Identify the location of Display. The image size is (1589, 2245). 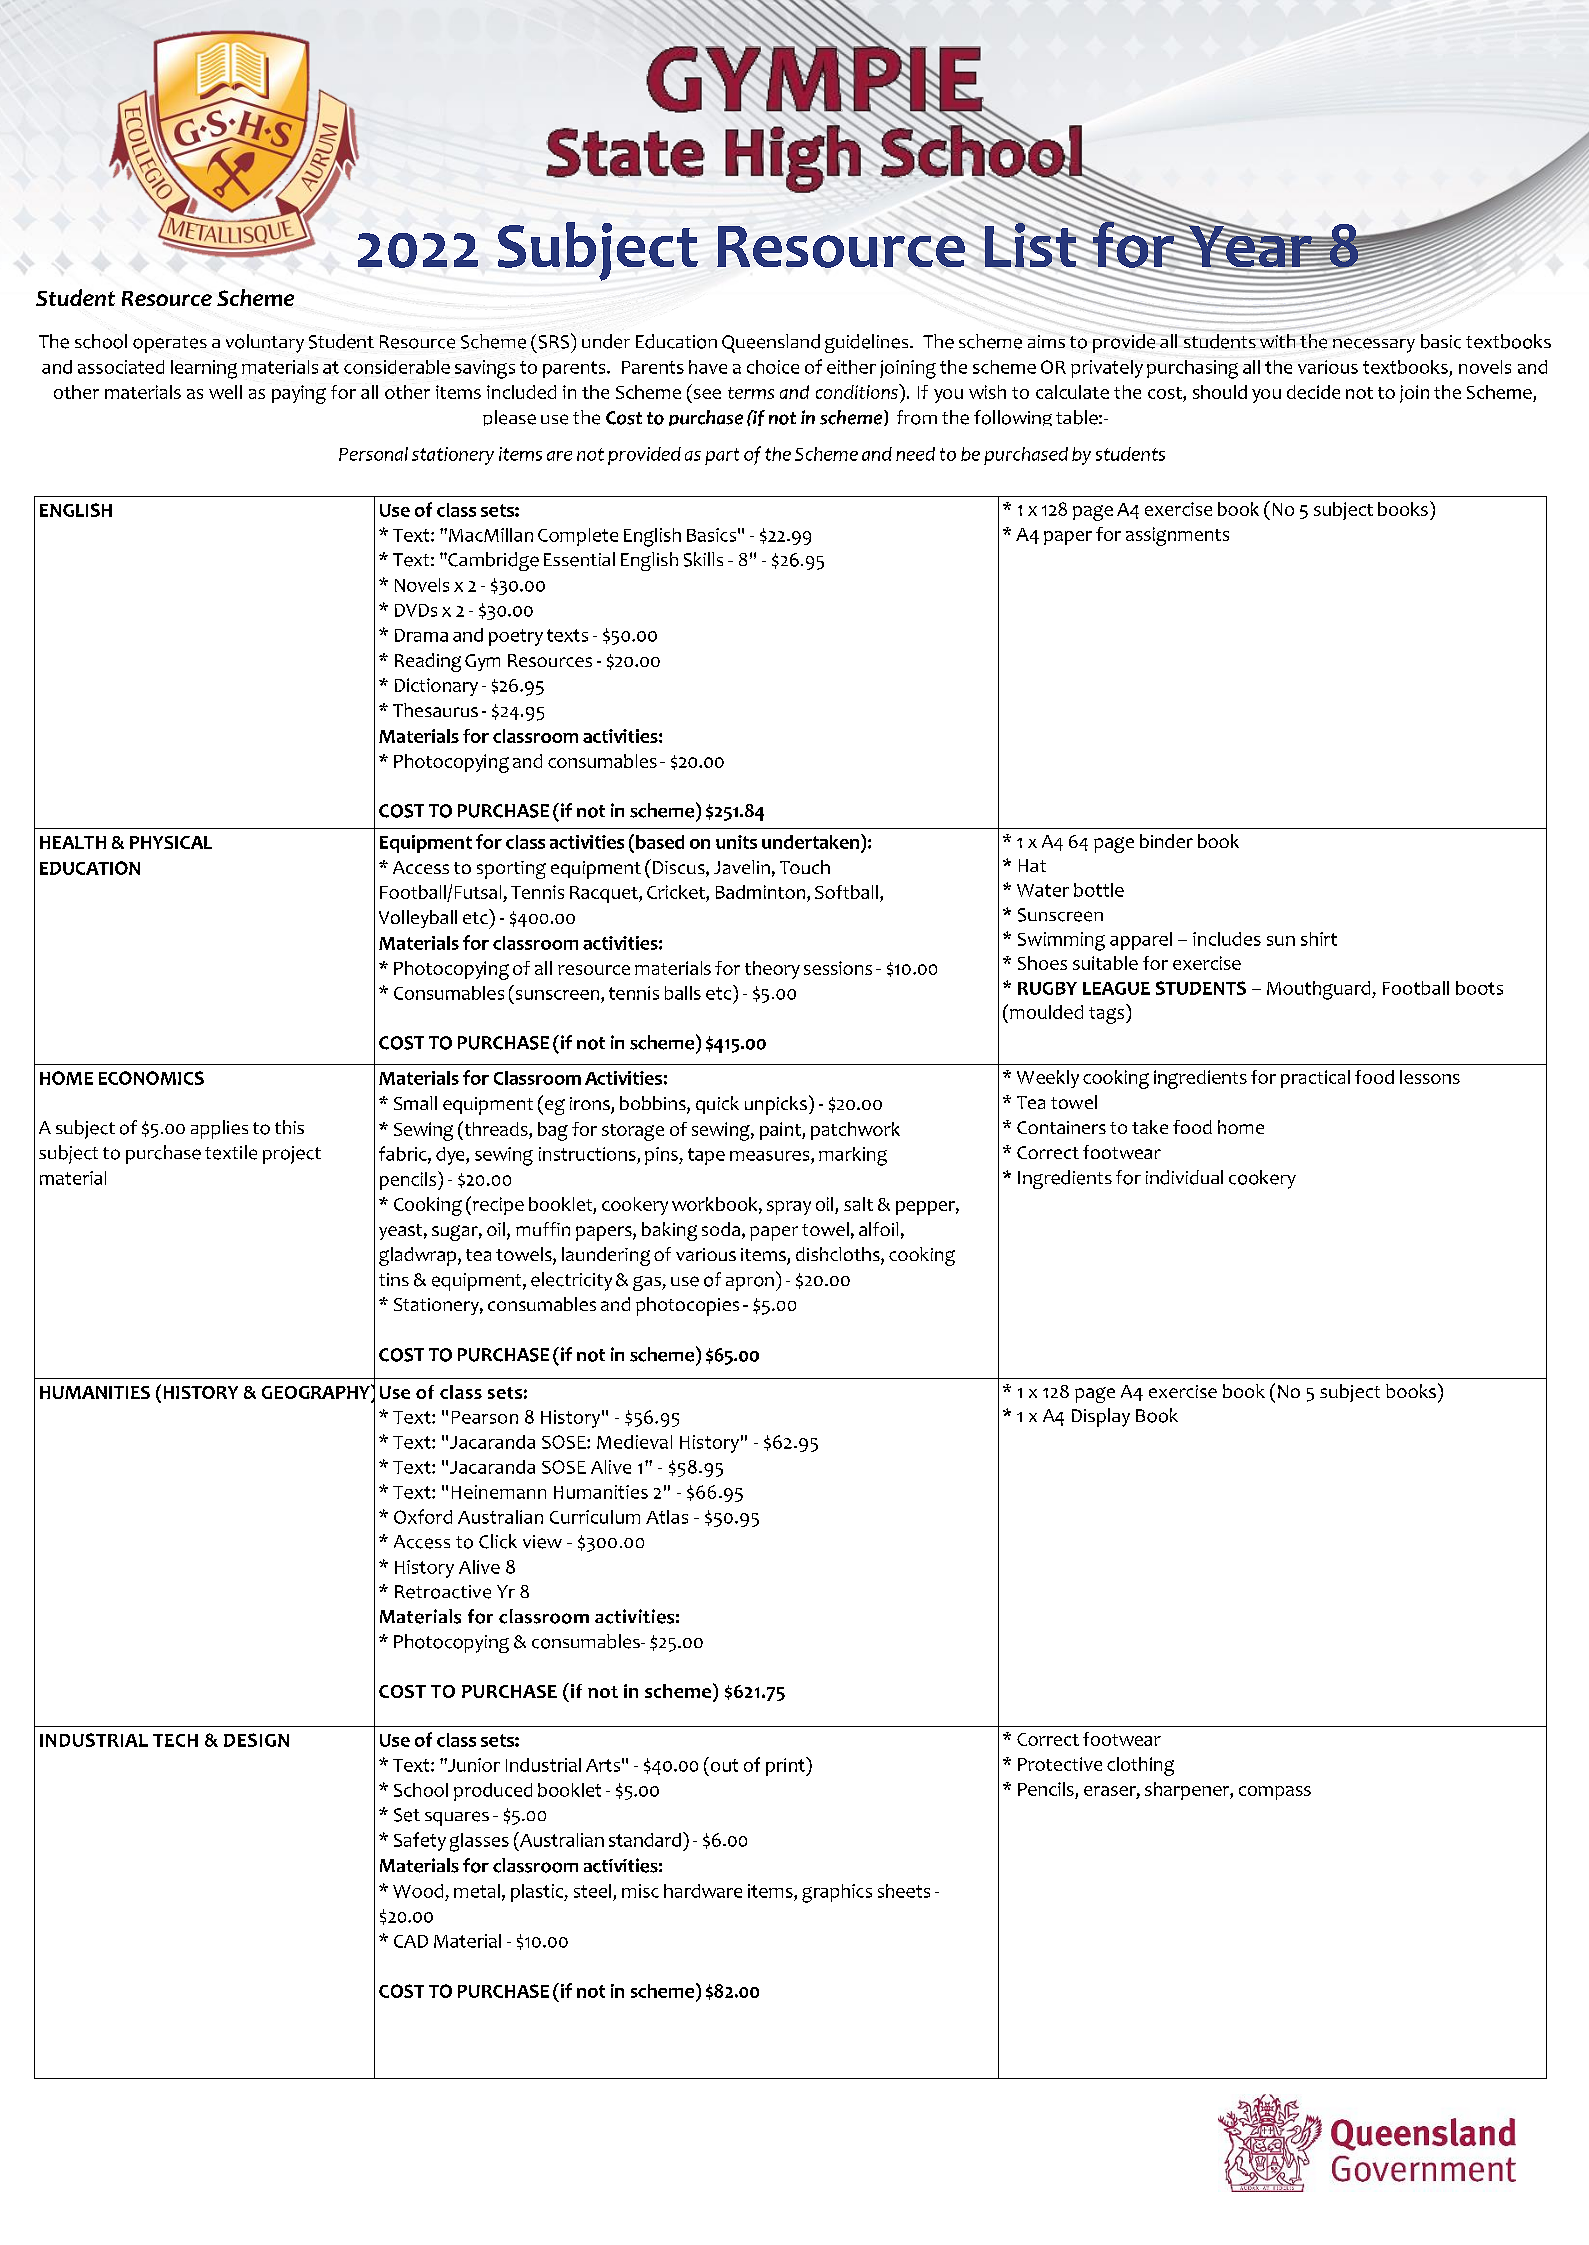
(1101, 1417).
